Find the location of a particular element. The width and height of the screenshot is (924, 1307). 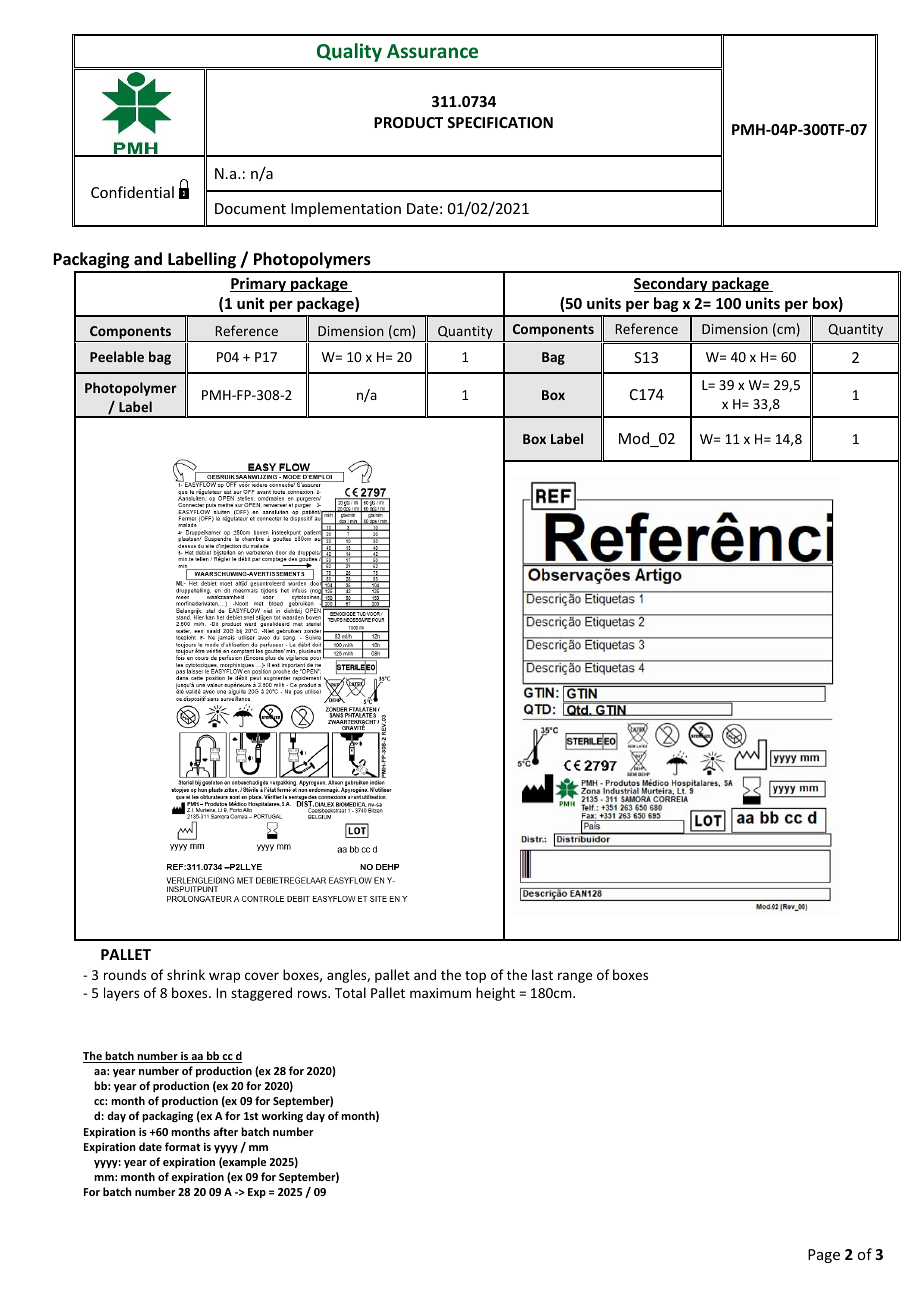

last is located at coordinates (542, 974).
